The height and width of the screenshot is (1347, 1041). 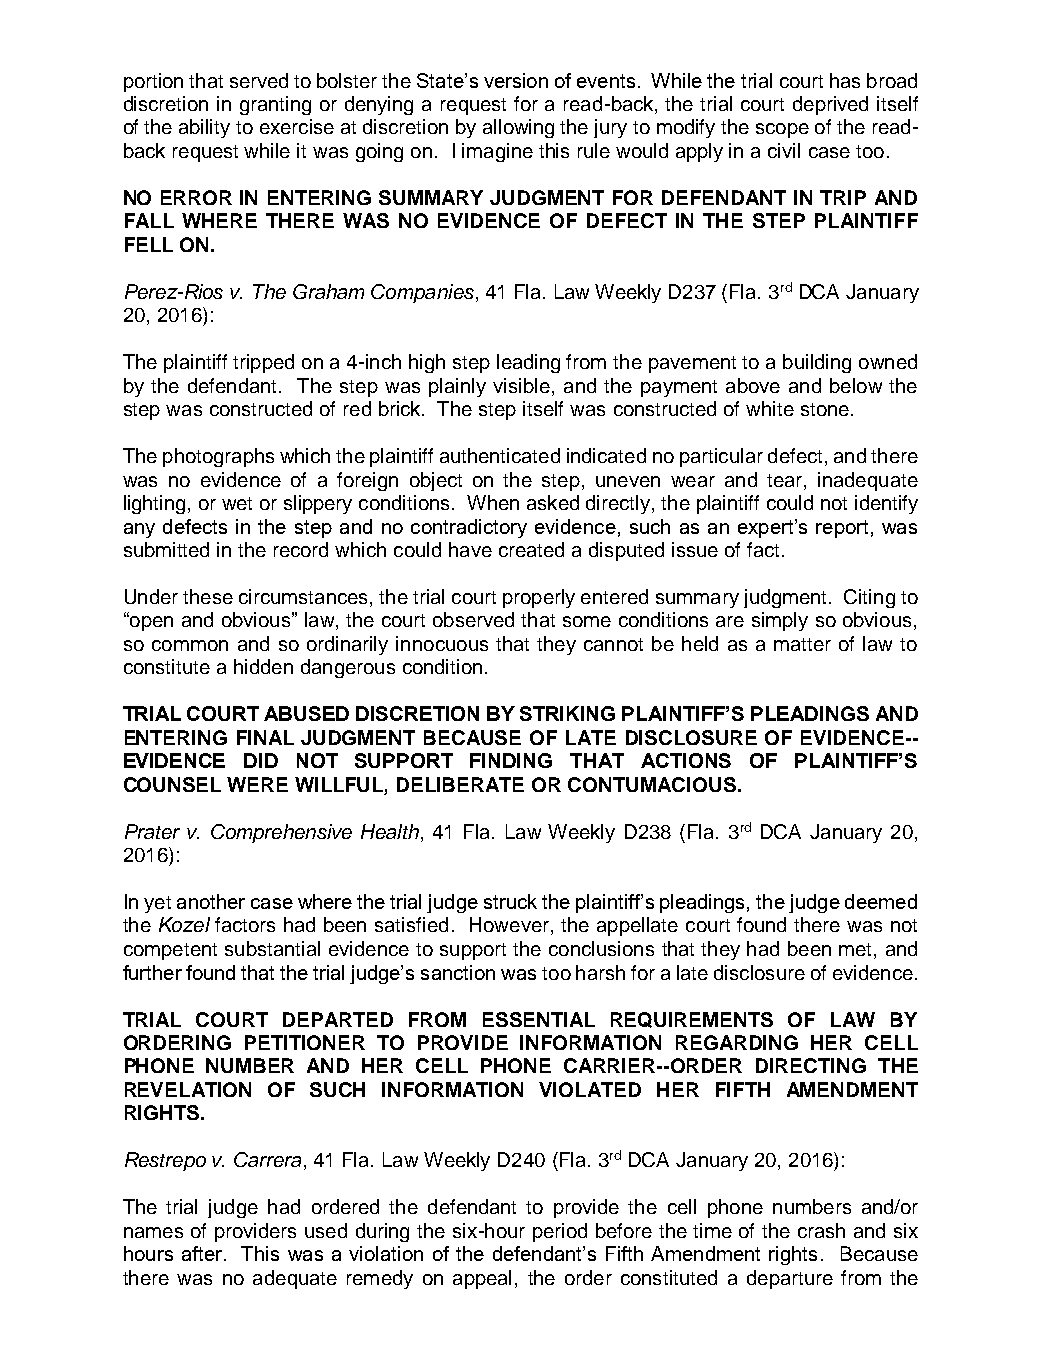 What do you see at coordinates (521, 385) in the screenshot?
I see `visible` at bounding box center [521, 385].
